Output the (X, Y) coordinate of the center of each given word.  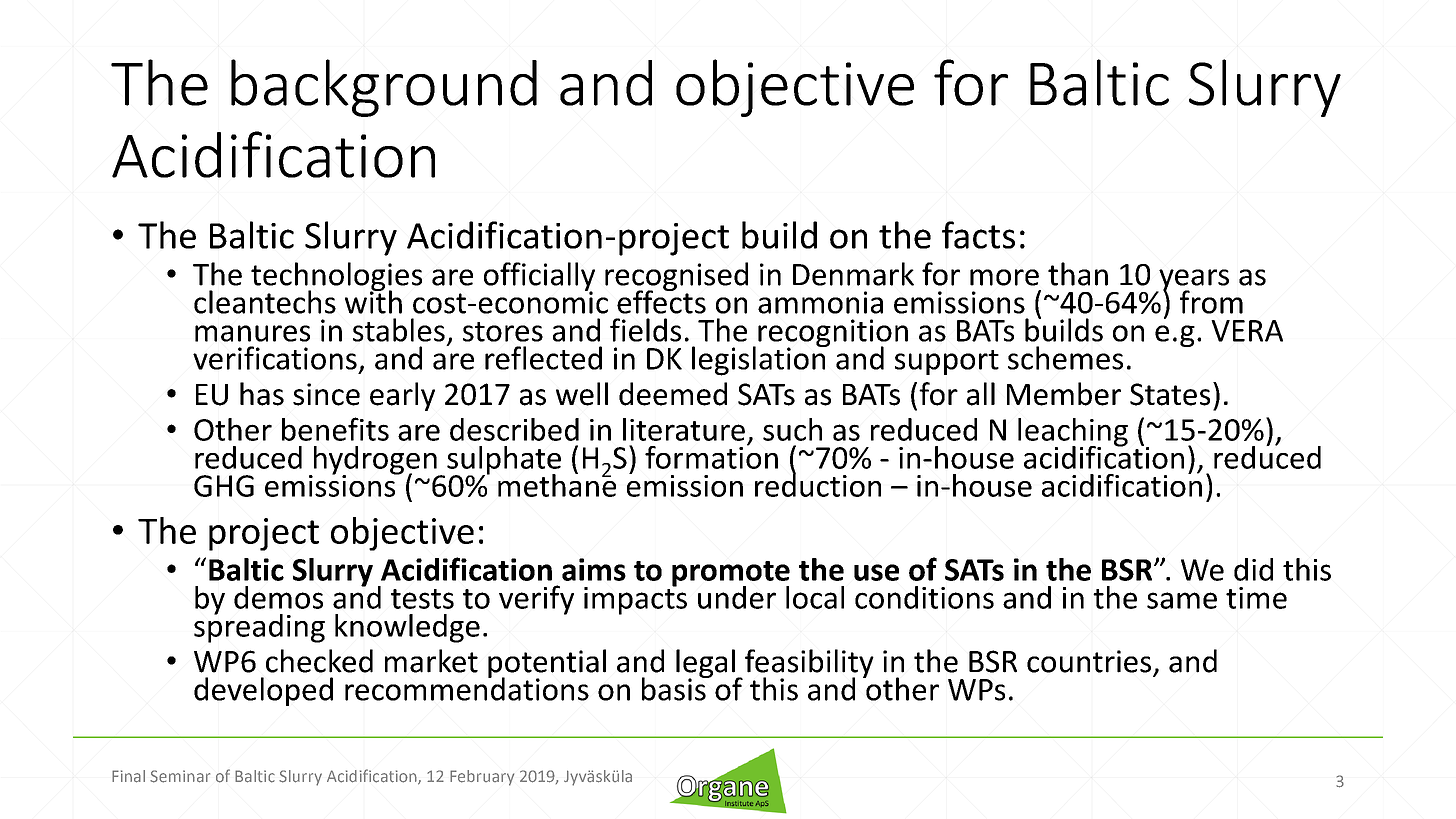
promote (731, 575)
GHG (224, 486)
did (1253, 569)
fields (645, 330)
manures (252, 333)
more (1004, 277)
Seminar (180, 776)
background (384, 88)
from (1211, 302)
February (482, 778)
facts (978, 235)
